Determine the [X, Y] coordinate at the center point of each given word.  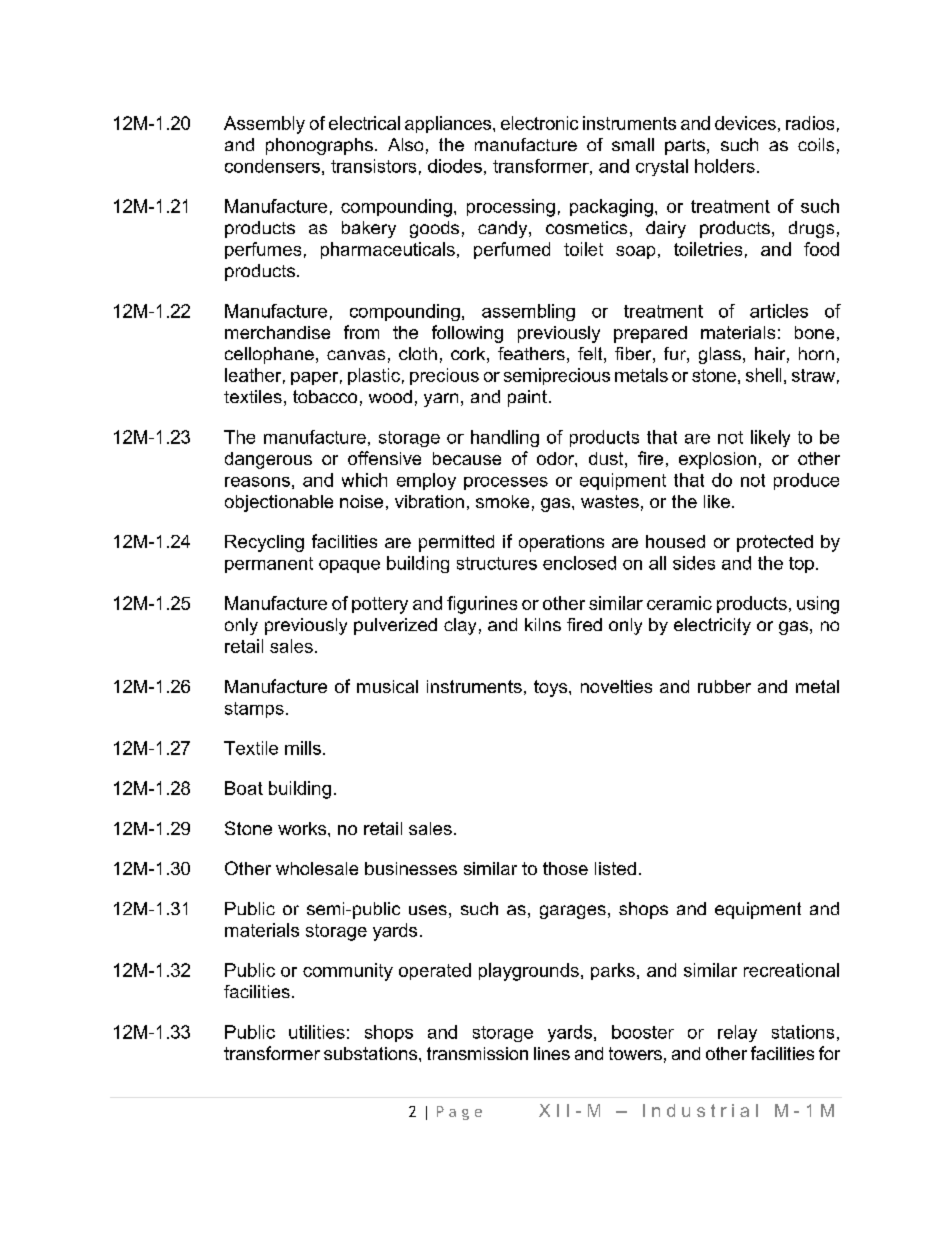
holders [725, 166]
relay [737, 1033]
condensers [272, 166]
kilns [543, 624]
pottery [380, 605]
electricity [712, 626]
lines [552, 1053]
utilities [317, 1032]
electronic [539, 123]
